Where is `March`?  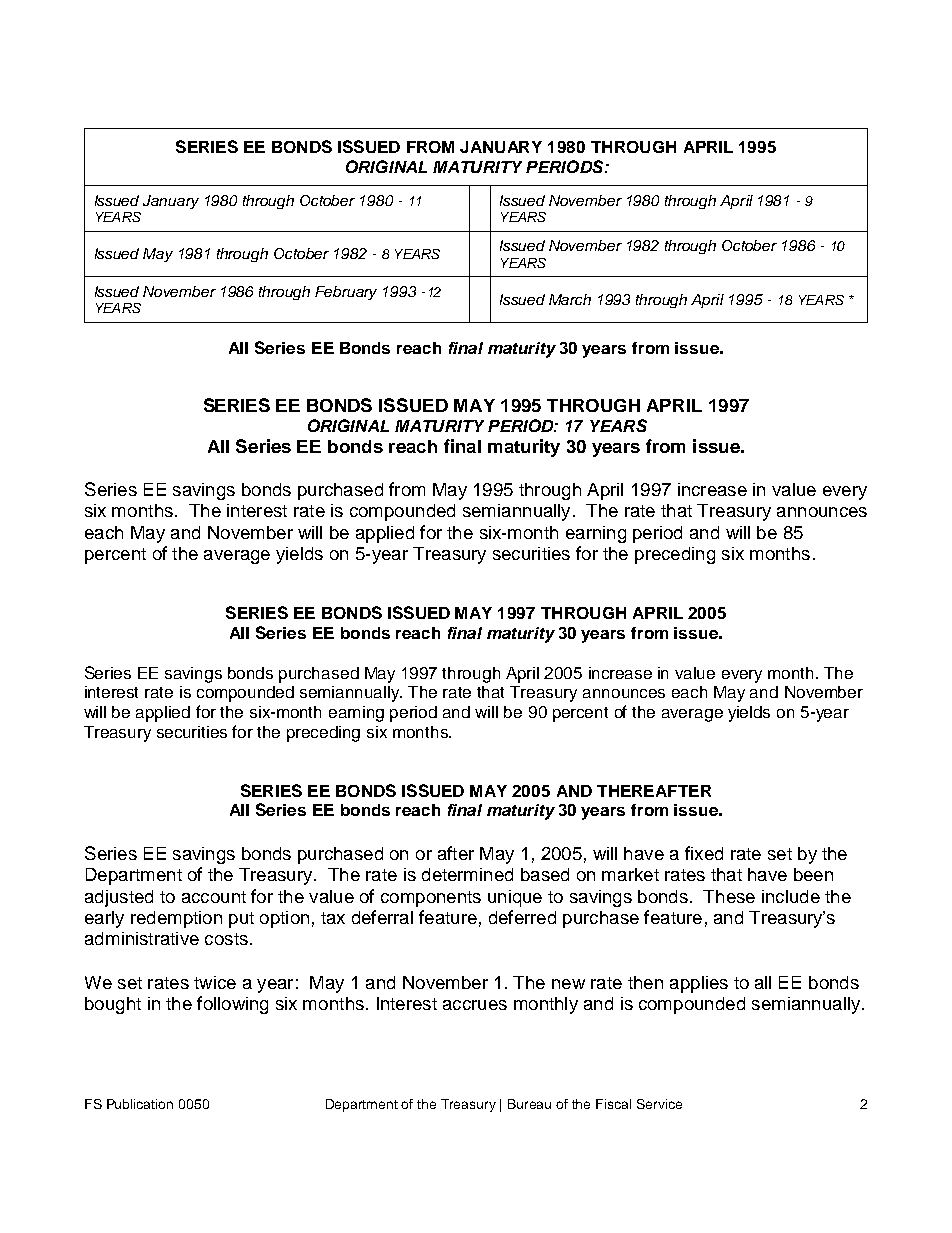
March is located at coordinates (570, 299).
